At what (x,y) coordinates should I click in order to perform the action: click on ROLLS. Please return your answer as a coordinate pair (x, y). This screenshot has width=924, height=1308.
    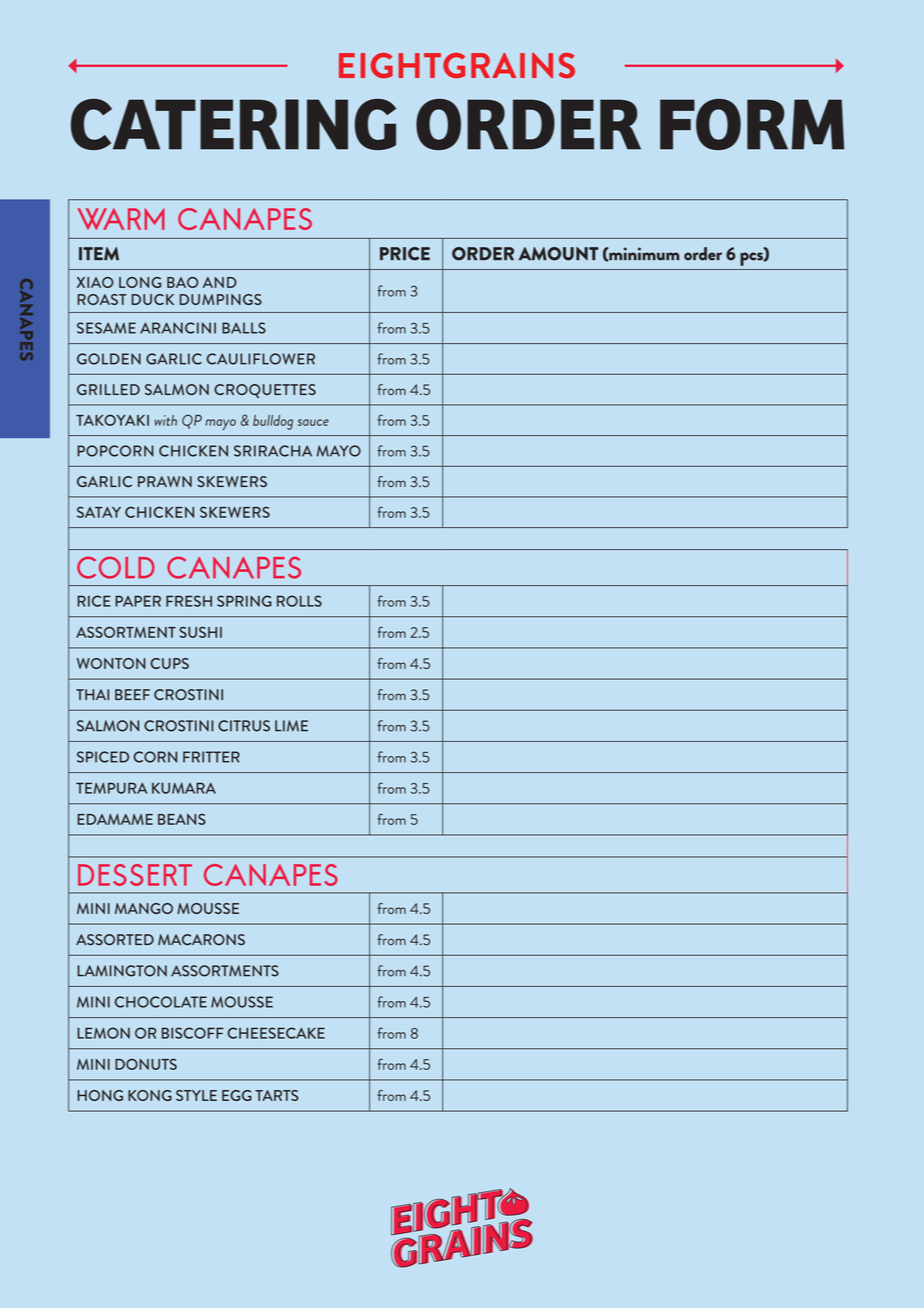
    Looking at the image, I should click on (299, 601).
